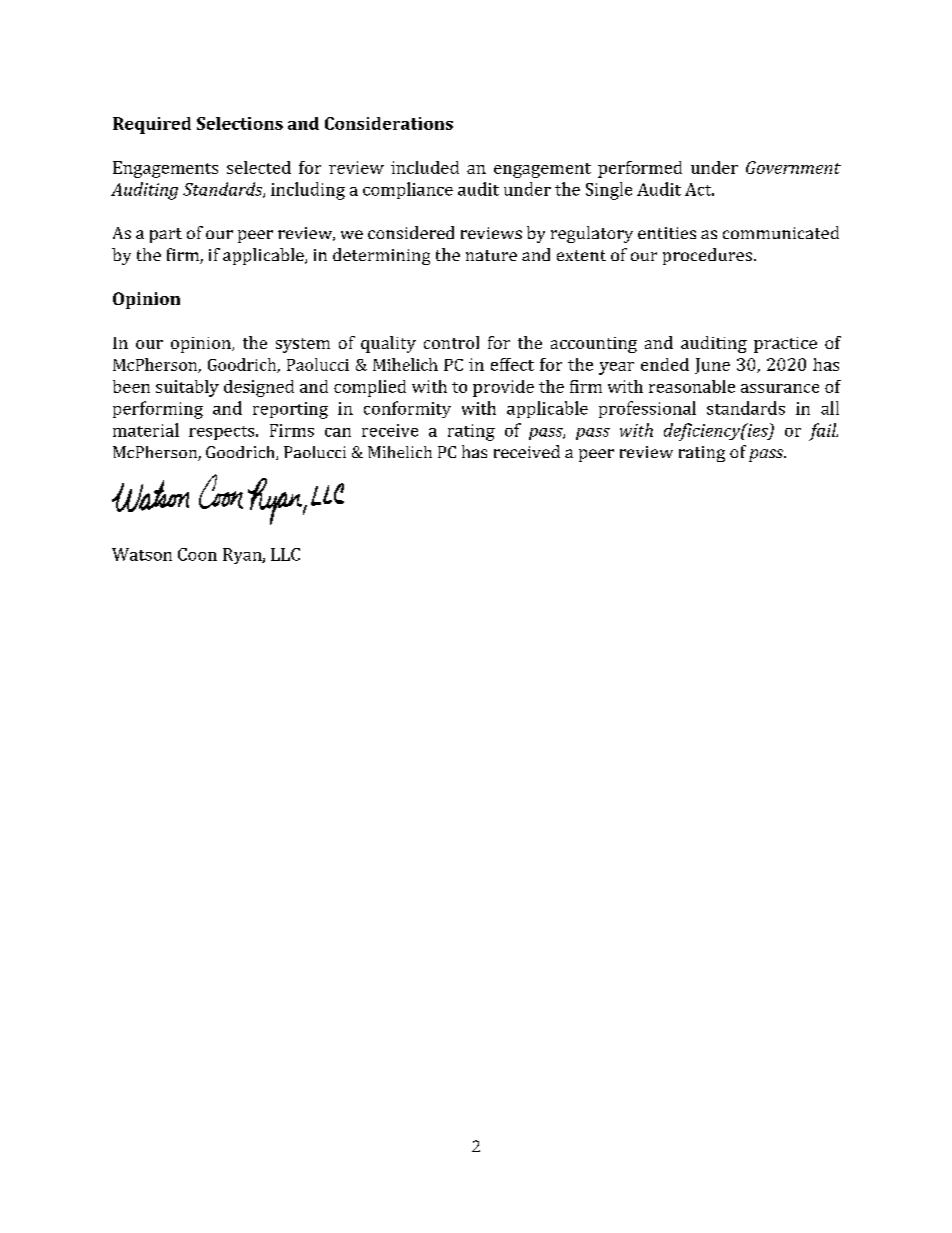 The height and width of the screenshot is (1233, 952). What do you see at coordinates (793, 167) in the screenshot?
I see `Government` at bounding box center [793, 167].
